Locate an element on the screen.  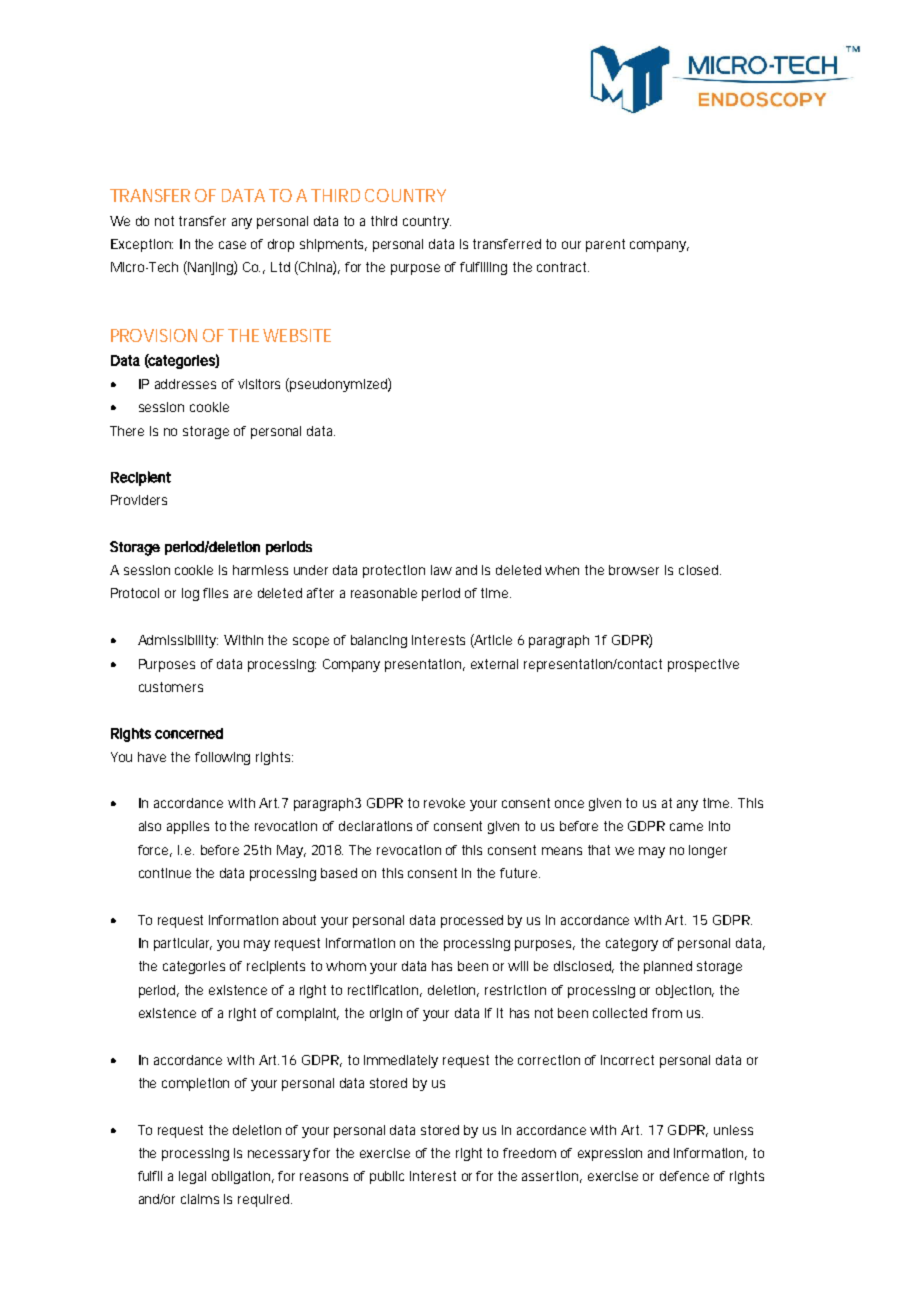
law is located at coordinates (441, 570).
